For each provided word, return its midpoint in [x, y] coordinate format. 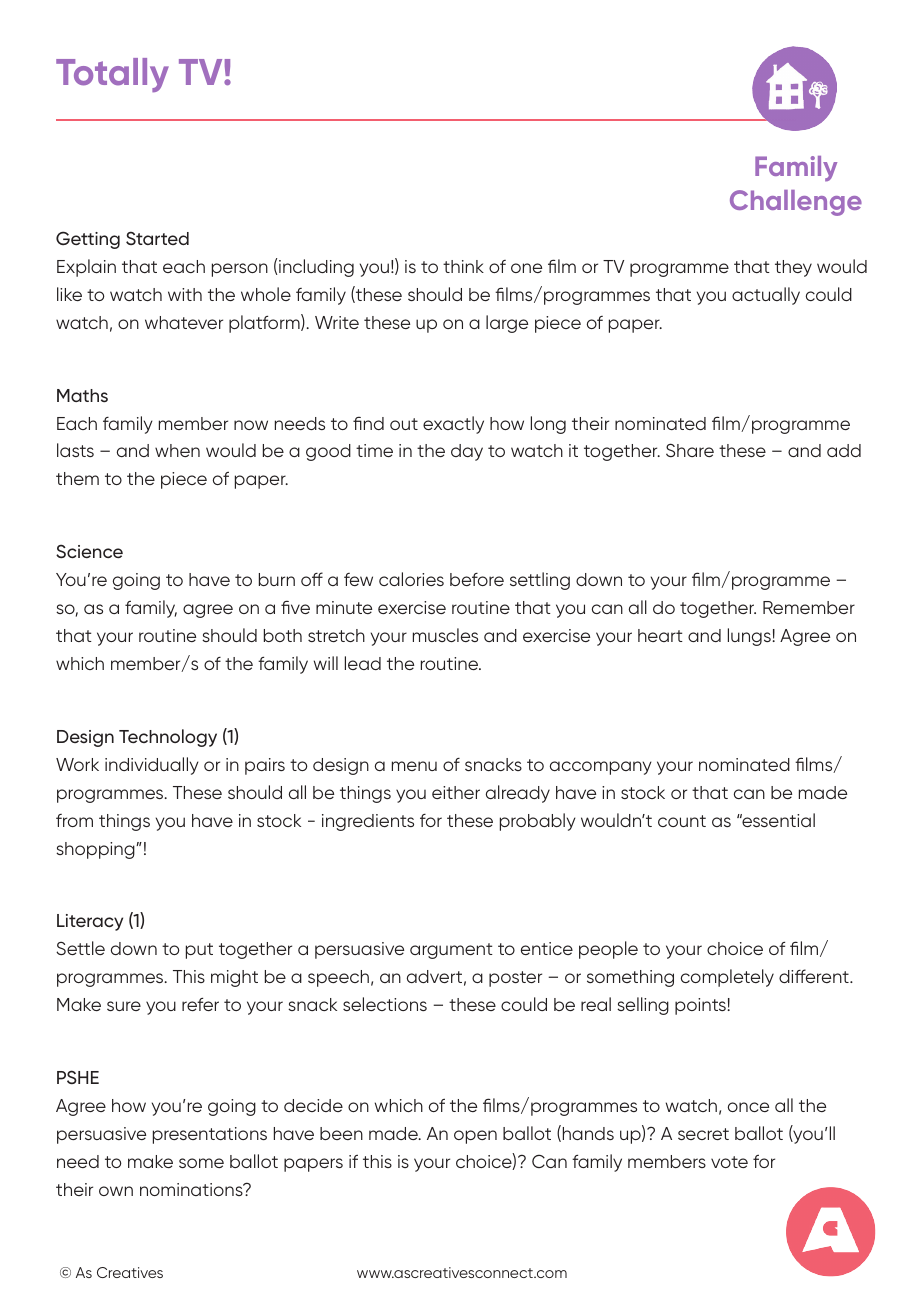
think [463, 266]
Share [690, 450]
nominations [192, 1189]
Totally [112, 75]
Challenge [796, 203]
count [682, 821]
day [467, 452]
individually [152, 766]
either [456, 792]
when [177, 450]
